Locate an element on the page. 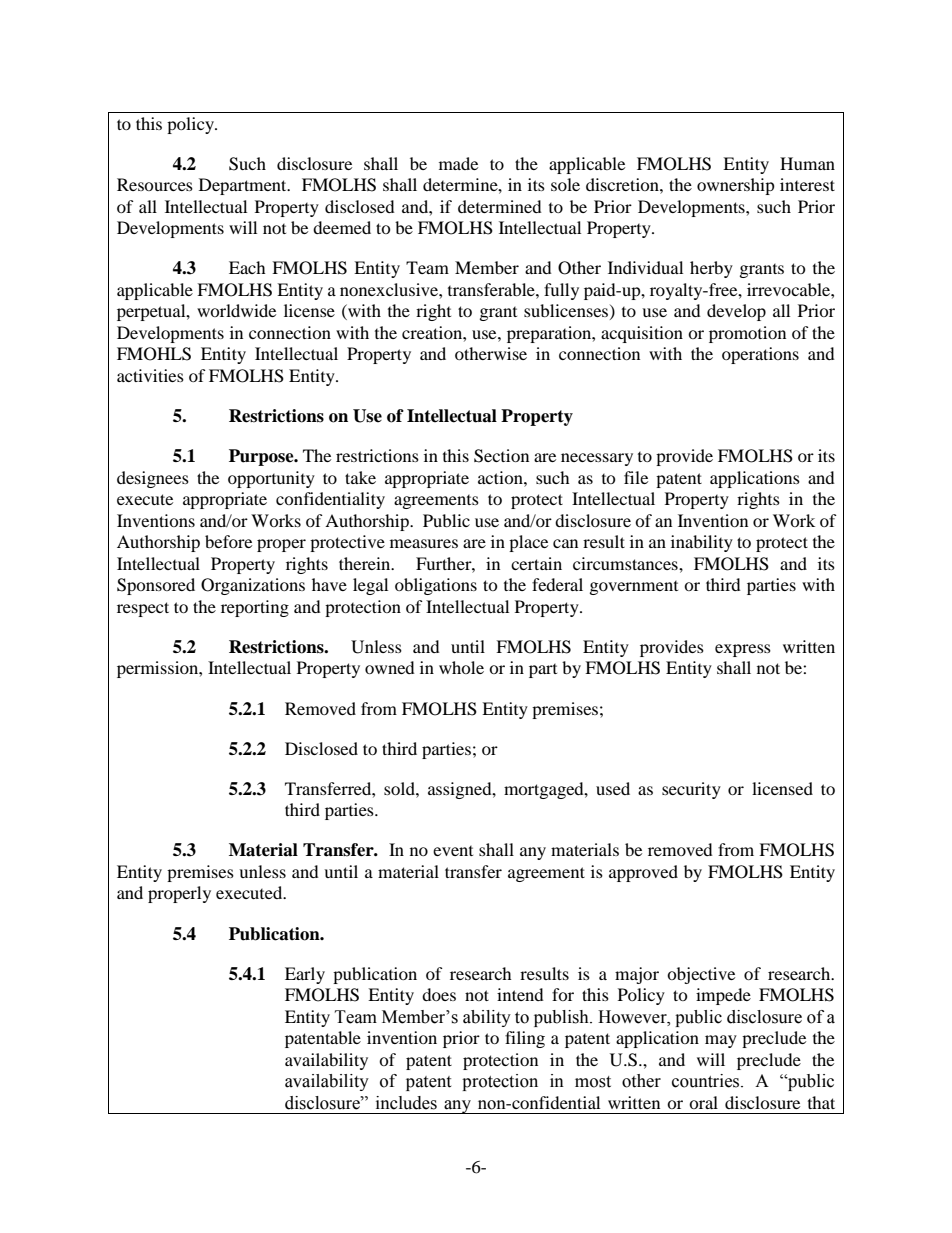  reporting is located at coordinates (255, 608).
